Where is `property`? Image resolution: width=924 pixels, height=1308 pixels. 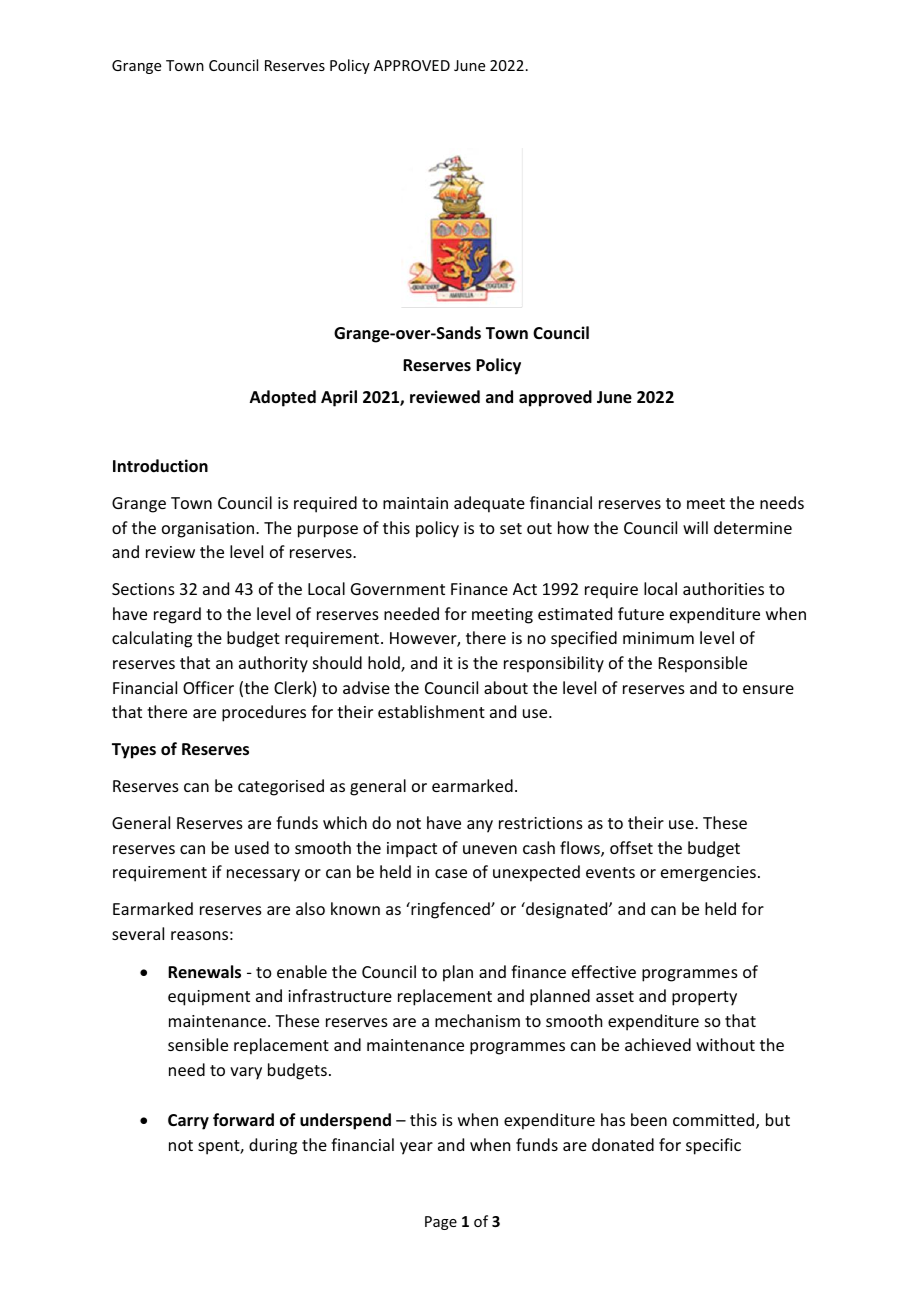
property is located at coordinates (704, 998).
